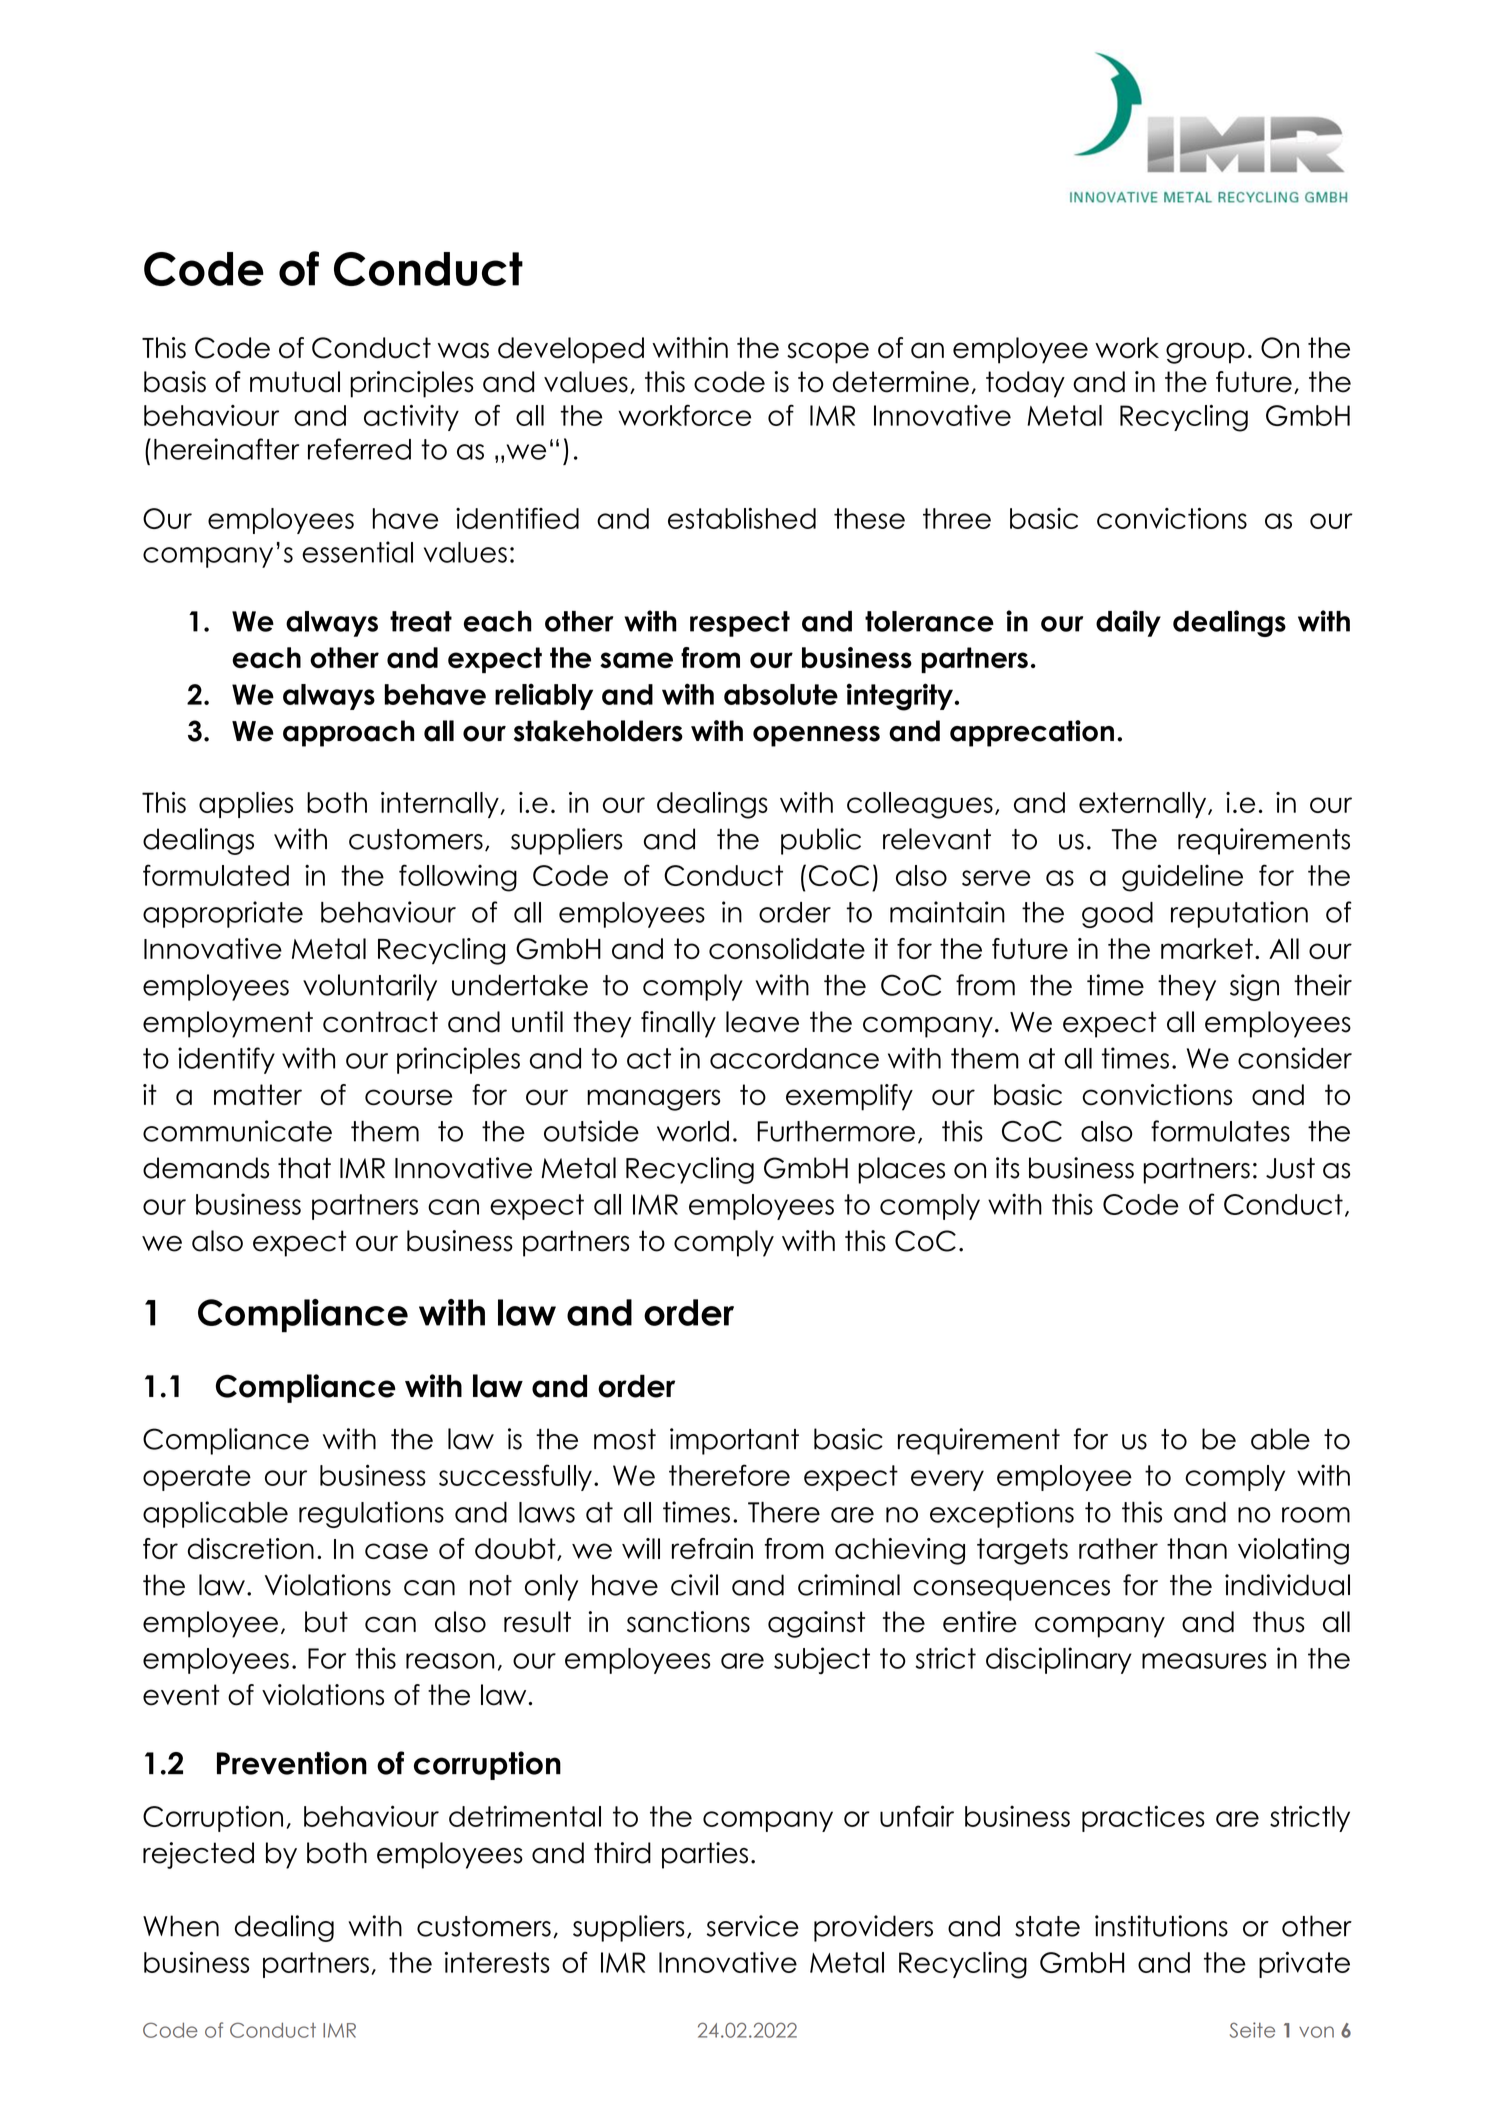 This image has height=2113, width=1494. What do you see at coordinates (1205, 353) in the image?
I see `group` at bounding box center [1205, 353].
